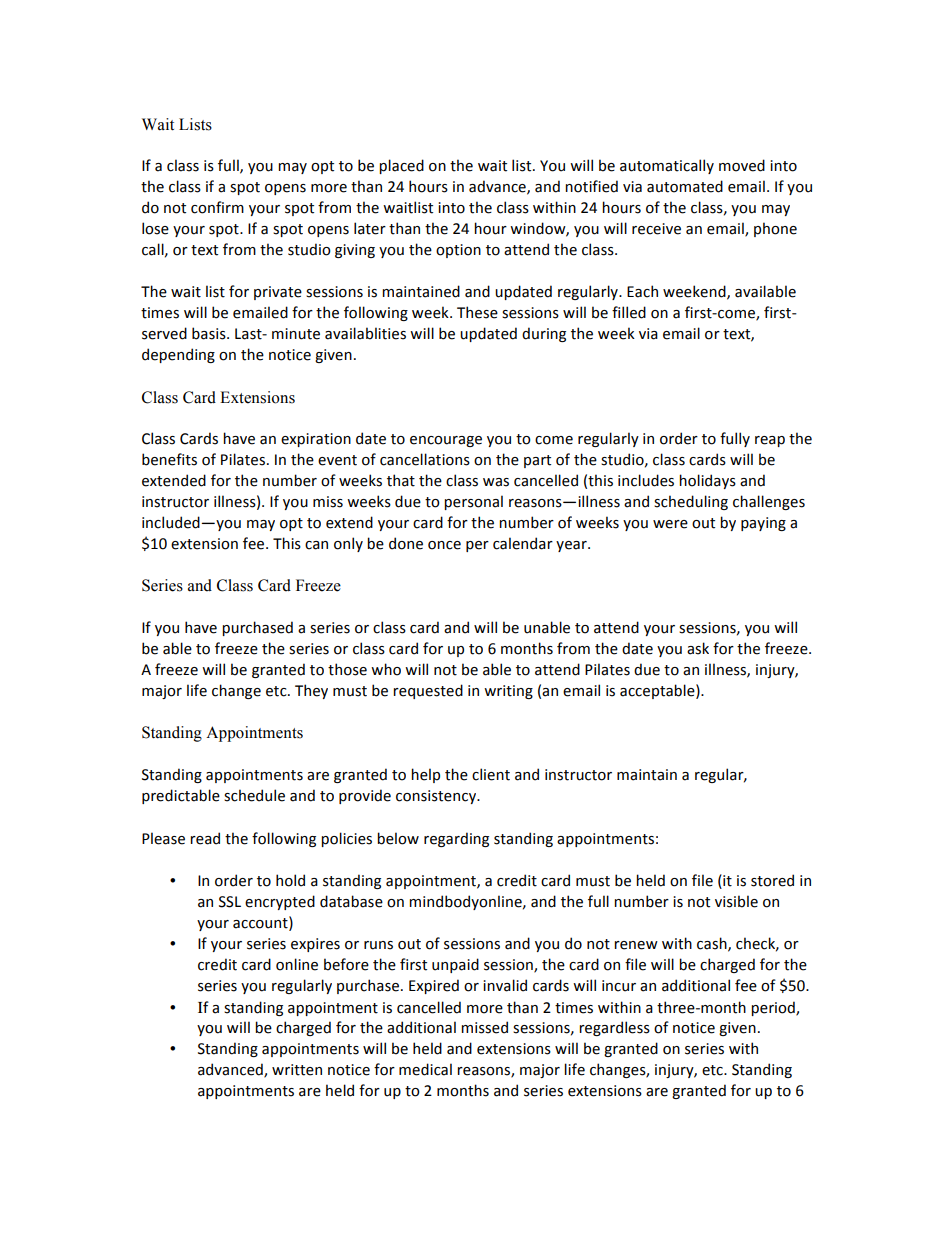 The width and height of the screenshot is (952, 1233). Describe the element at coordinates (297, 1070) in the screenshot. I see `written` at that location.
